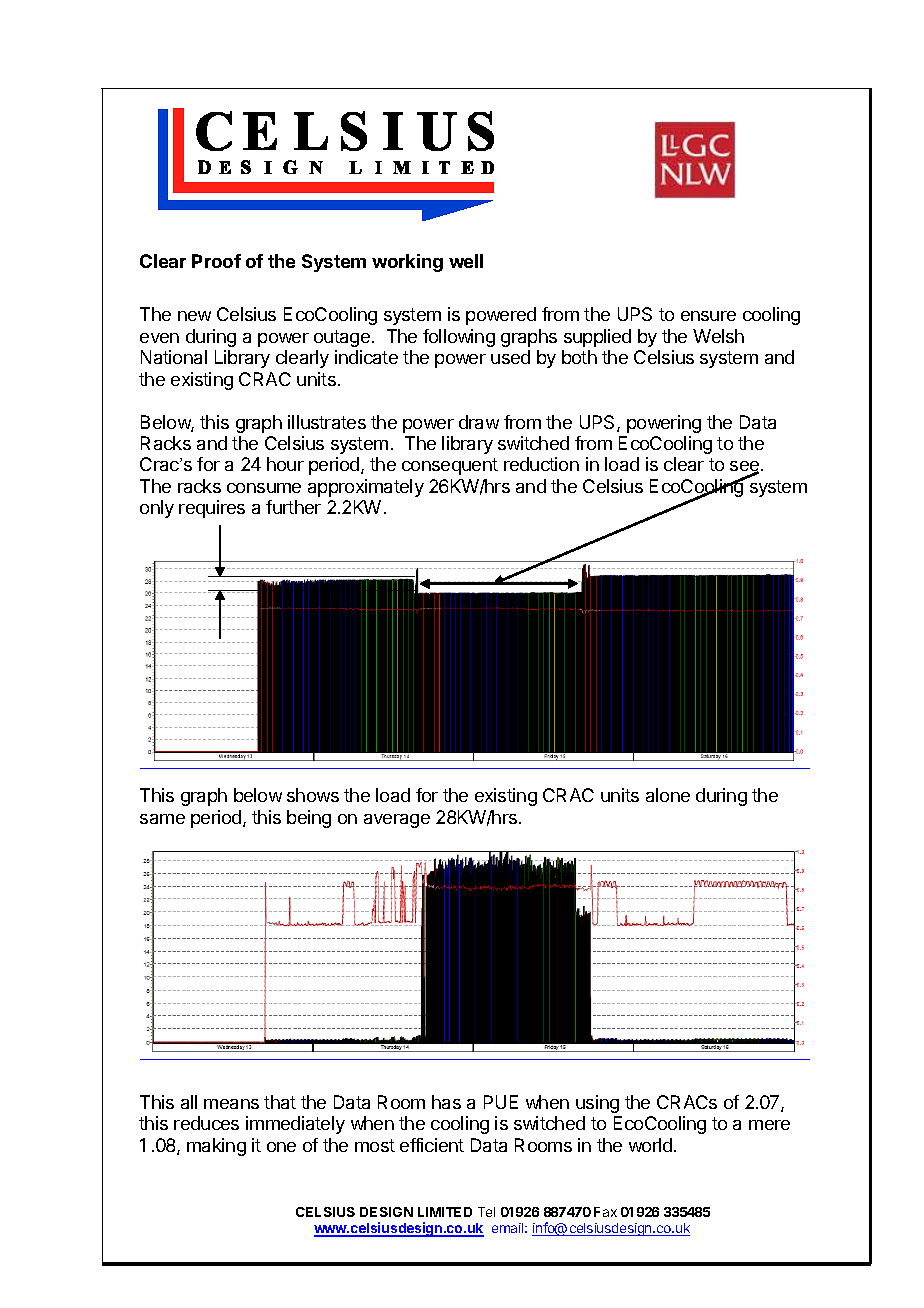  Describe the element at coordinates (668, 795) in the screenshot. I see `alone` at that location.
